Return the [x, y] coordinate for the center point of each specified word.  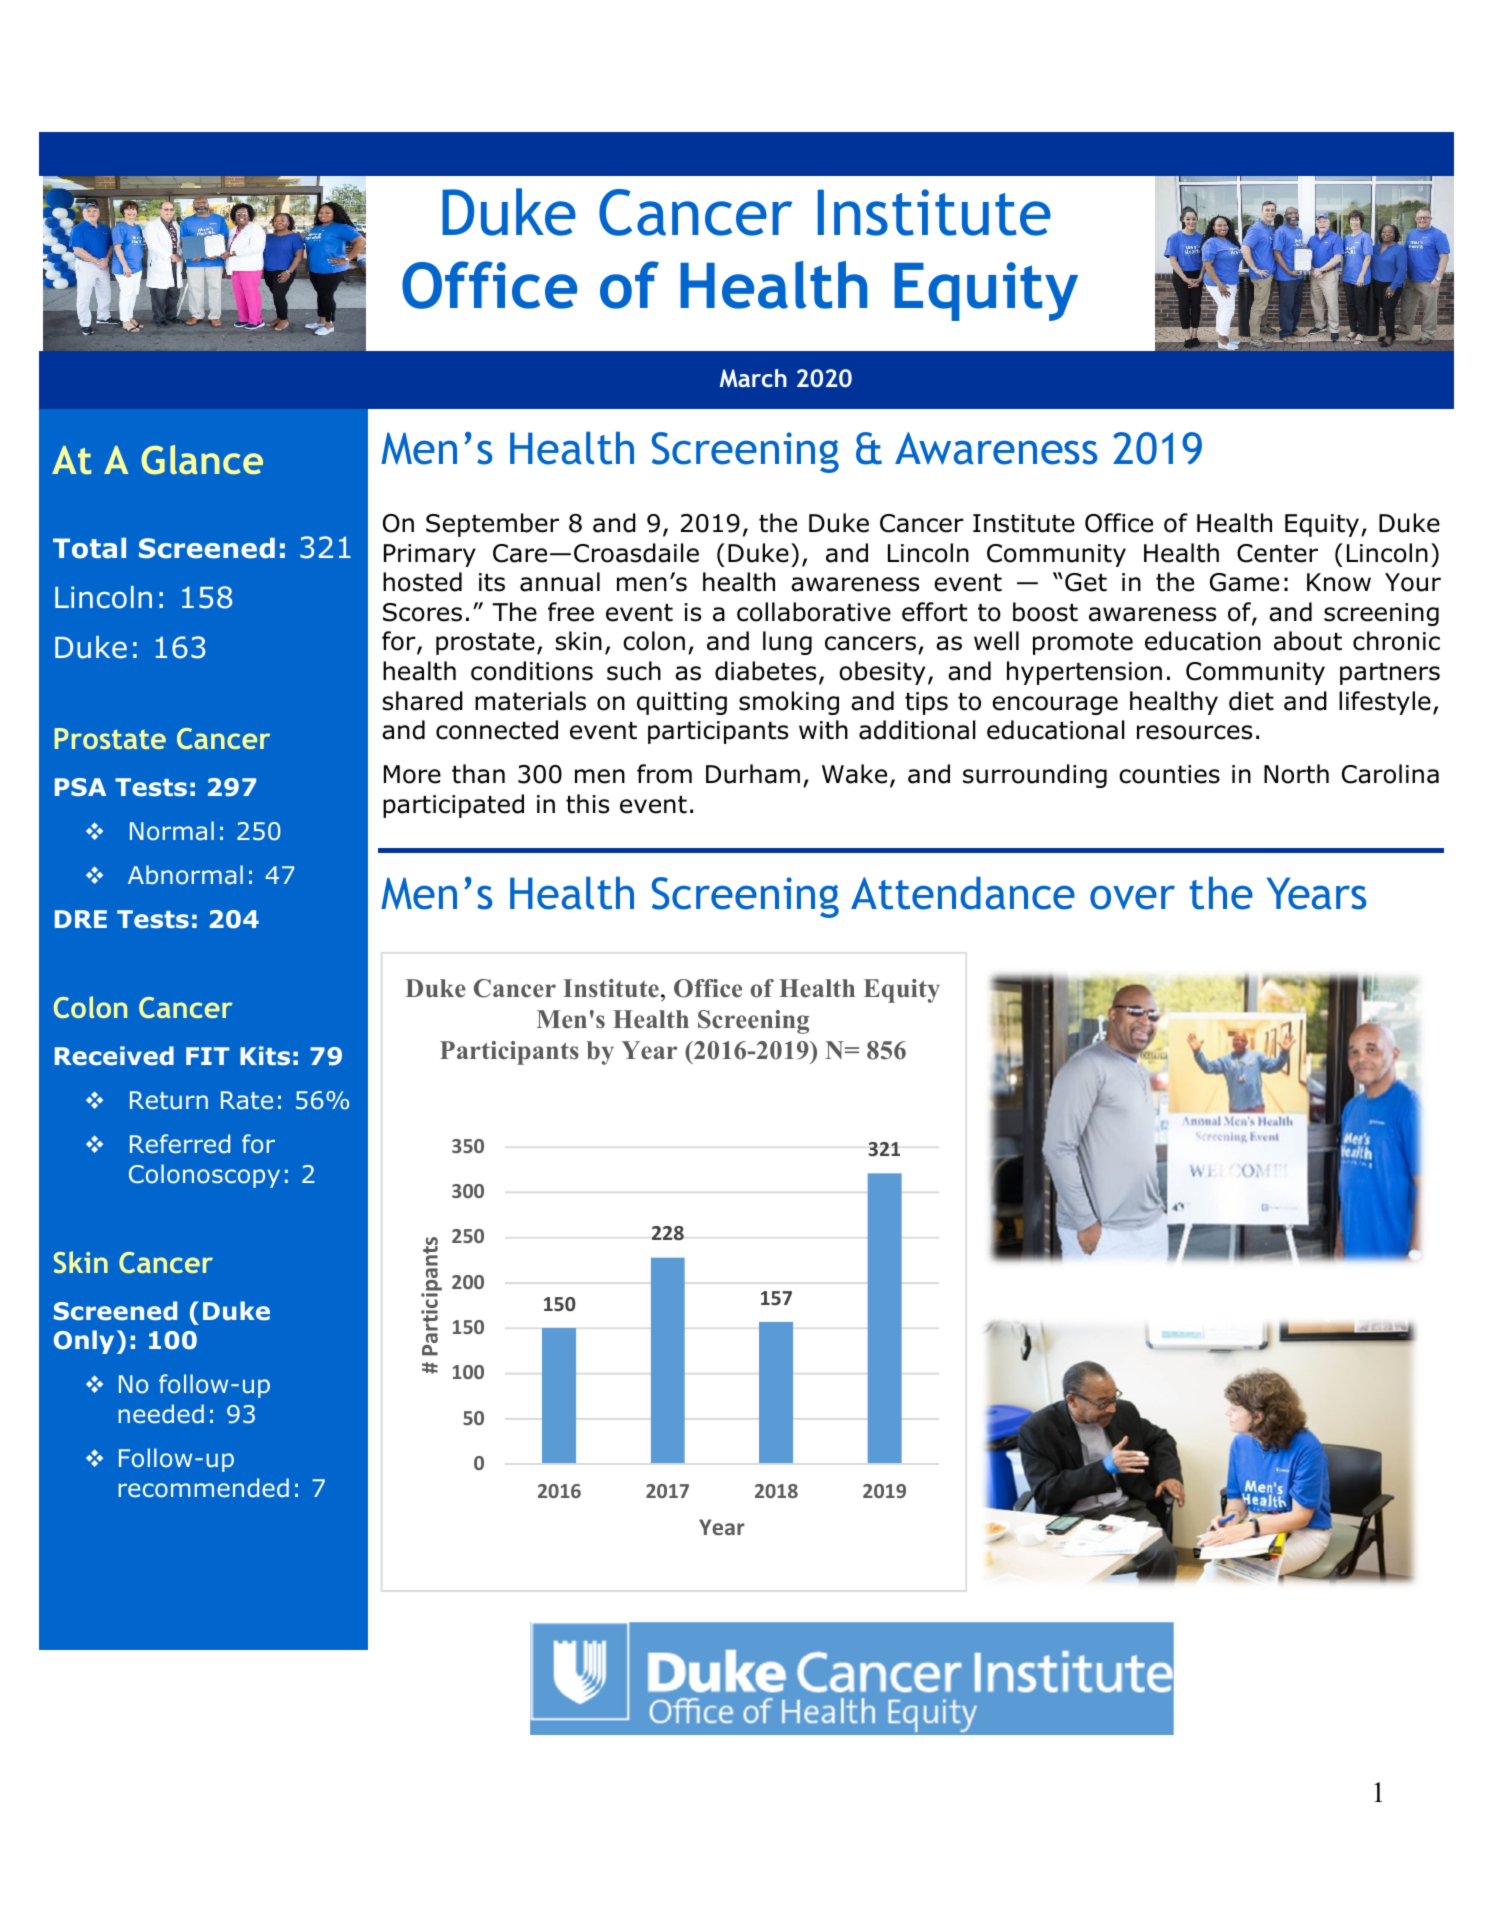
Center [1277, 553]
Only [84, 1342]
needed [161, 1414]
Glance [202, 460]
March [753, 378]
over [1132, 897]
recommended [204, 1488]
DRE [81, 919]
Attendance [963, 893]
